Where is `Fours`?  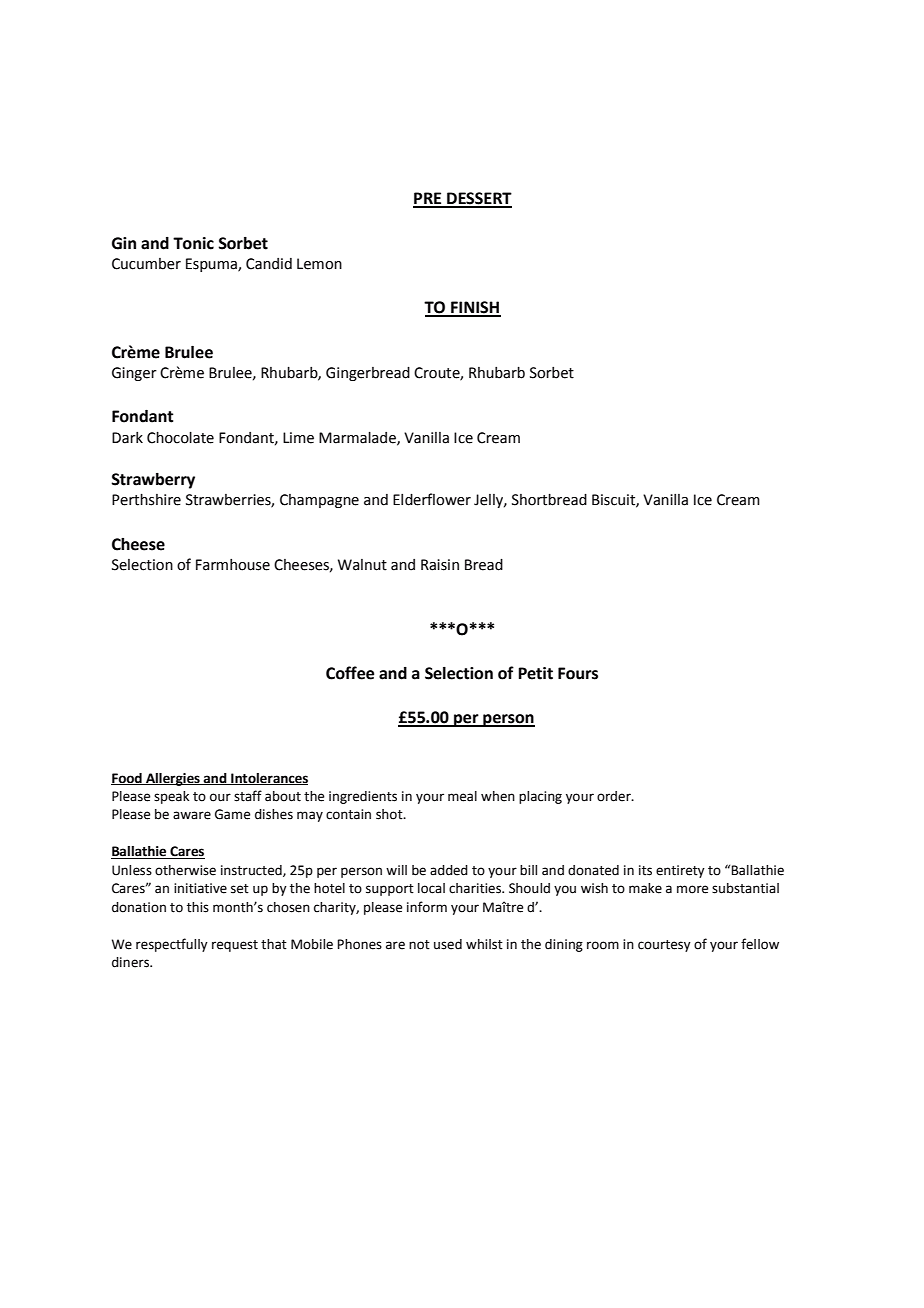
Fours is located at coordinates (578, 673).
